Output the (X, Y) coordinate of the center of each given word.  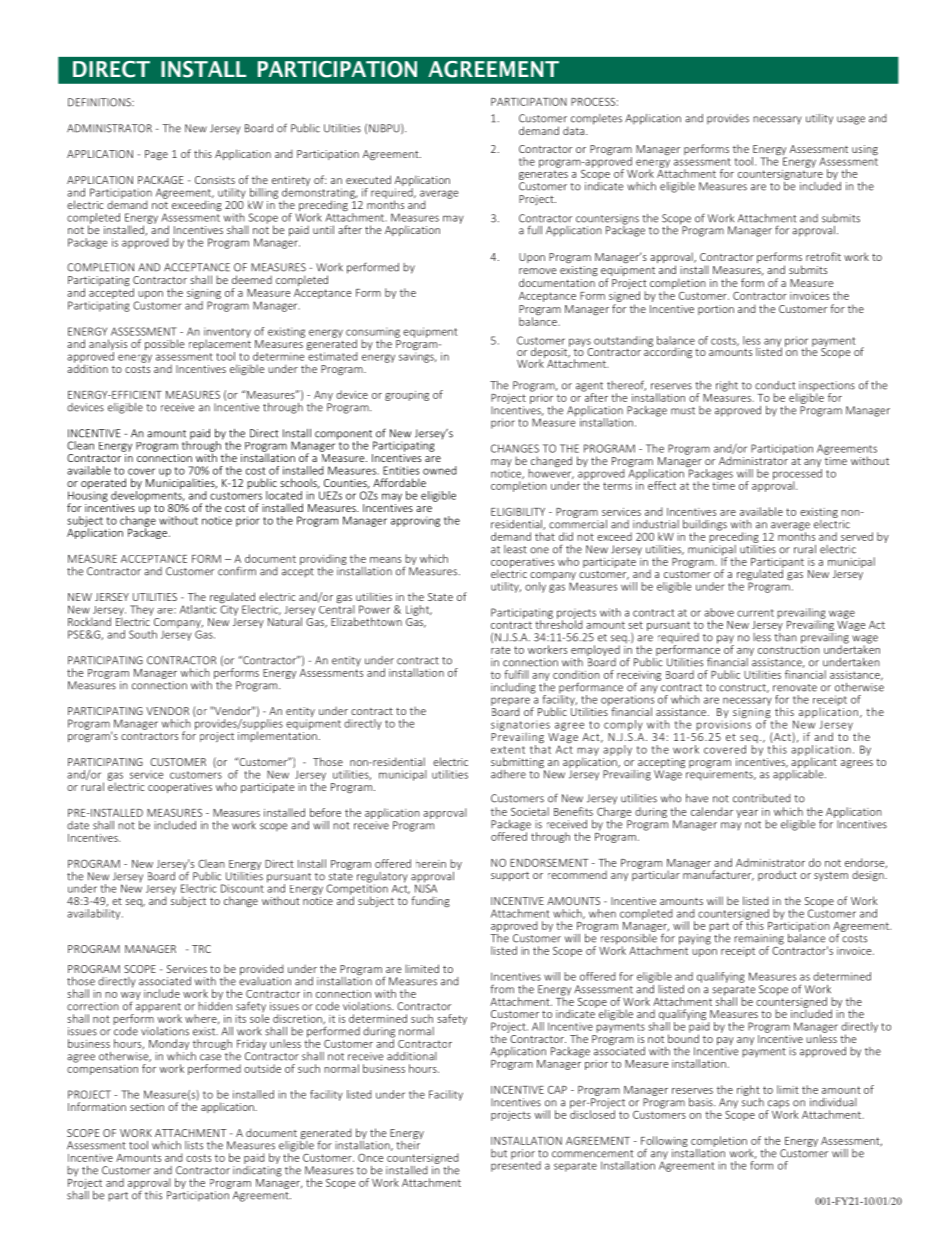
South (143, 634)
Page (156, 155)
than (785, 636)
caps (777, 1105)
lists (194, 1145)
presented (516, 1165)
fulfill (516, 674)
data (575, 130)
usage (851, 120)
